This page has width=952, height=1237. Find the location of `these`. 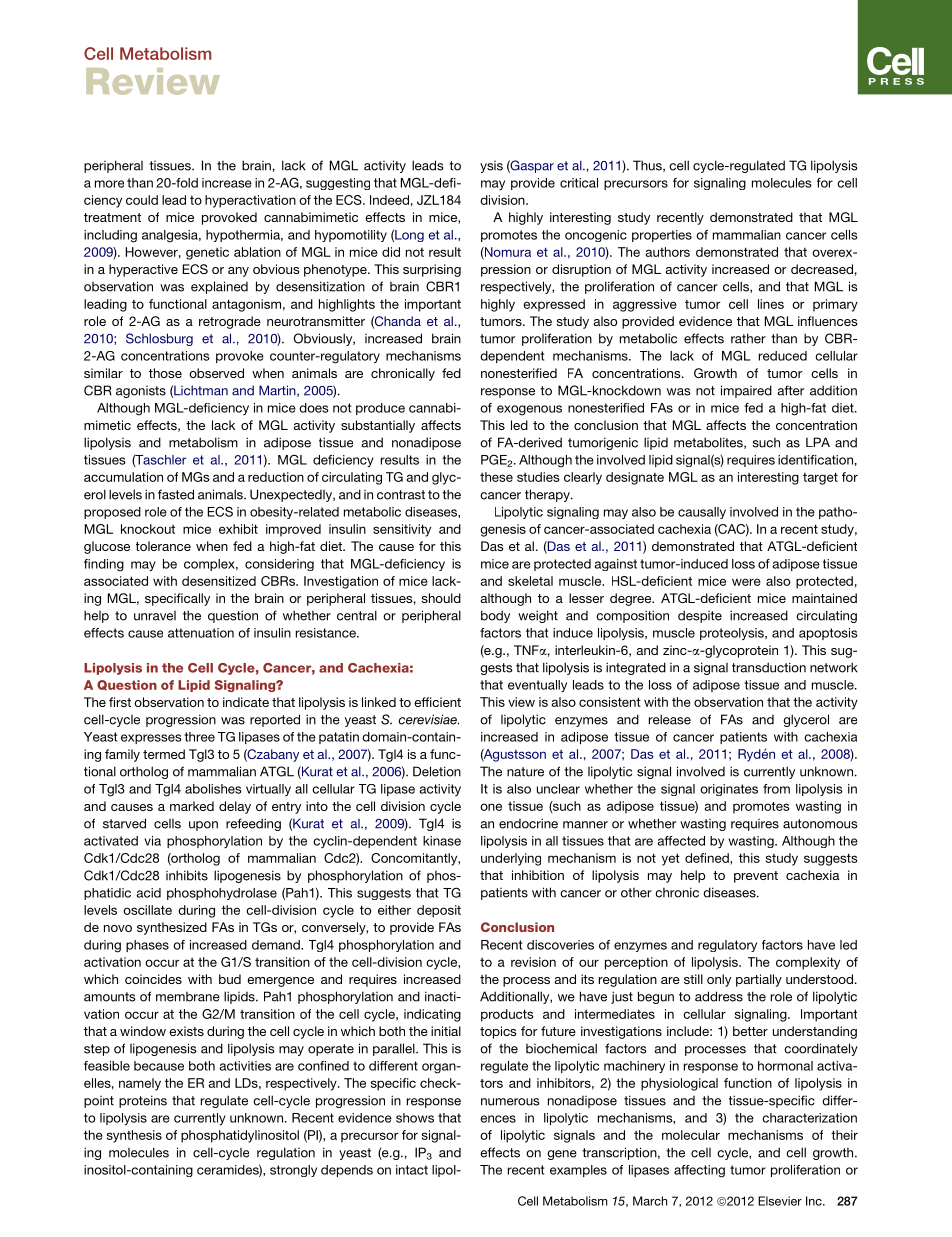

these is located at coordinates (496, 477).
